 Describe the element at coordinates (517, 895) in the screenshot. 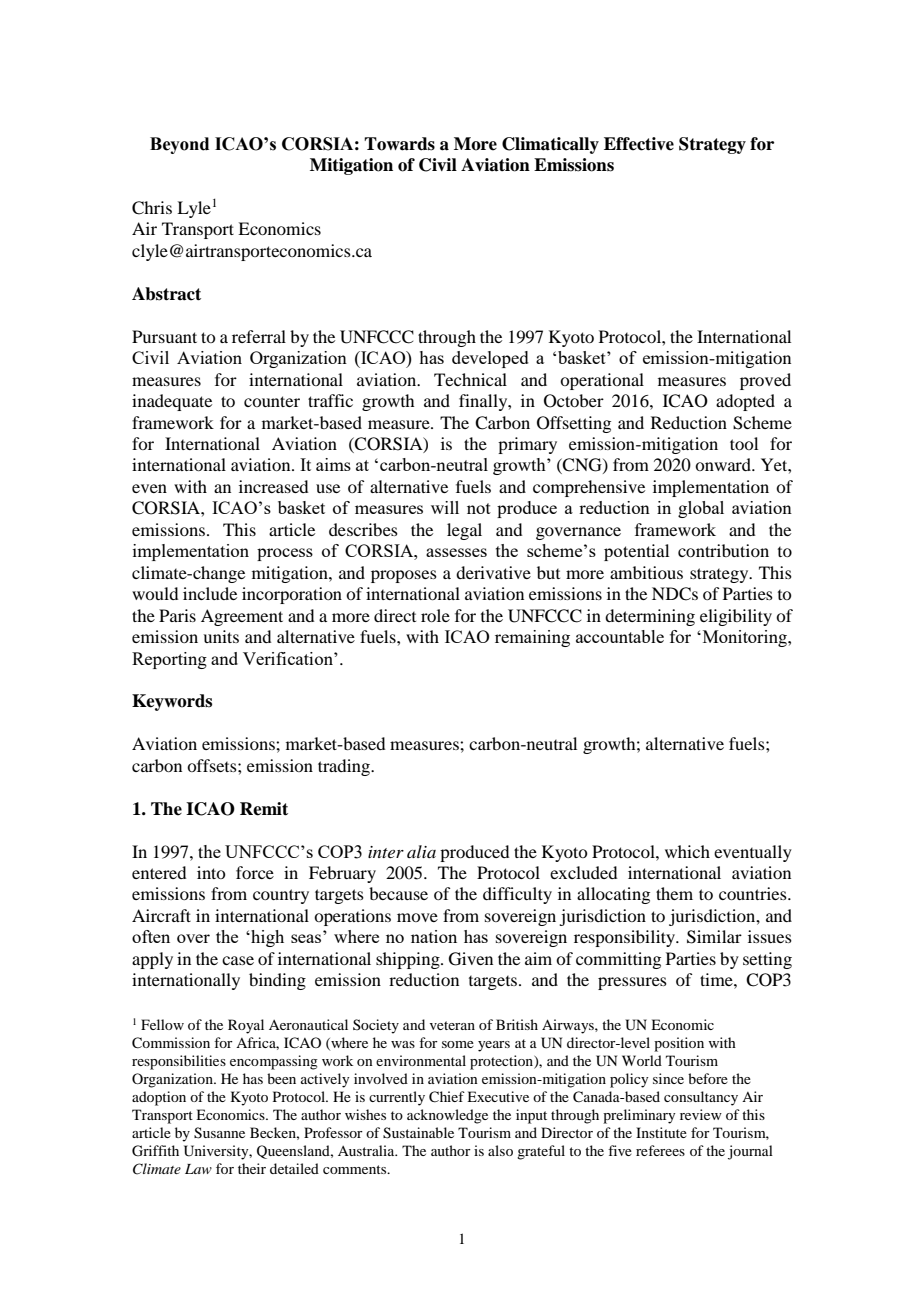

I see `difficulty` at that location.
